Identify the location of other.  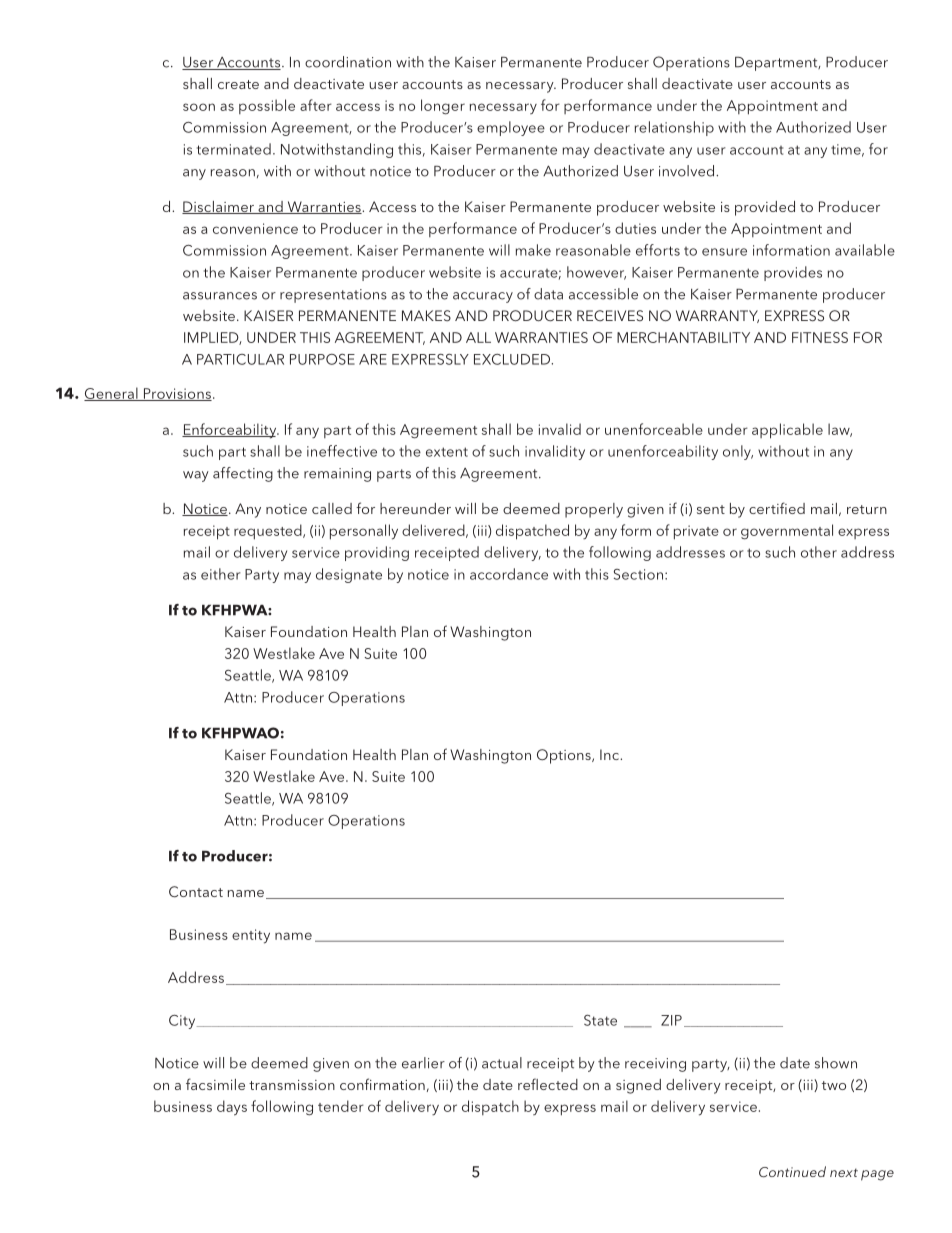
(819, 552).
